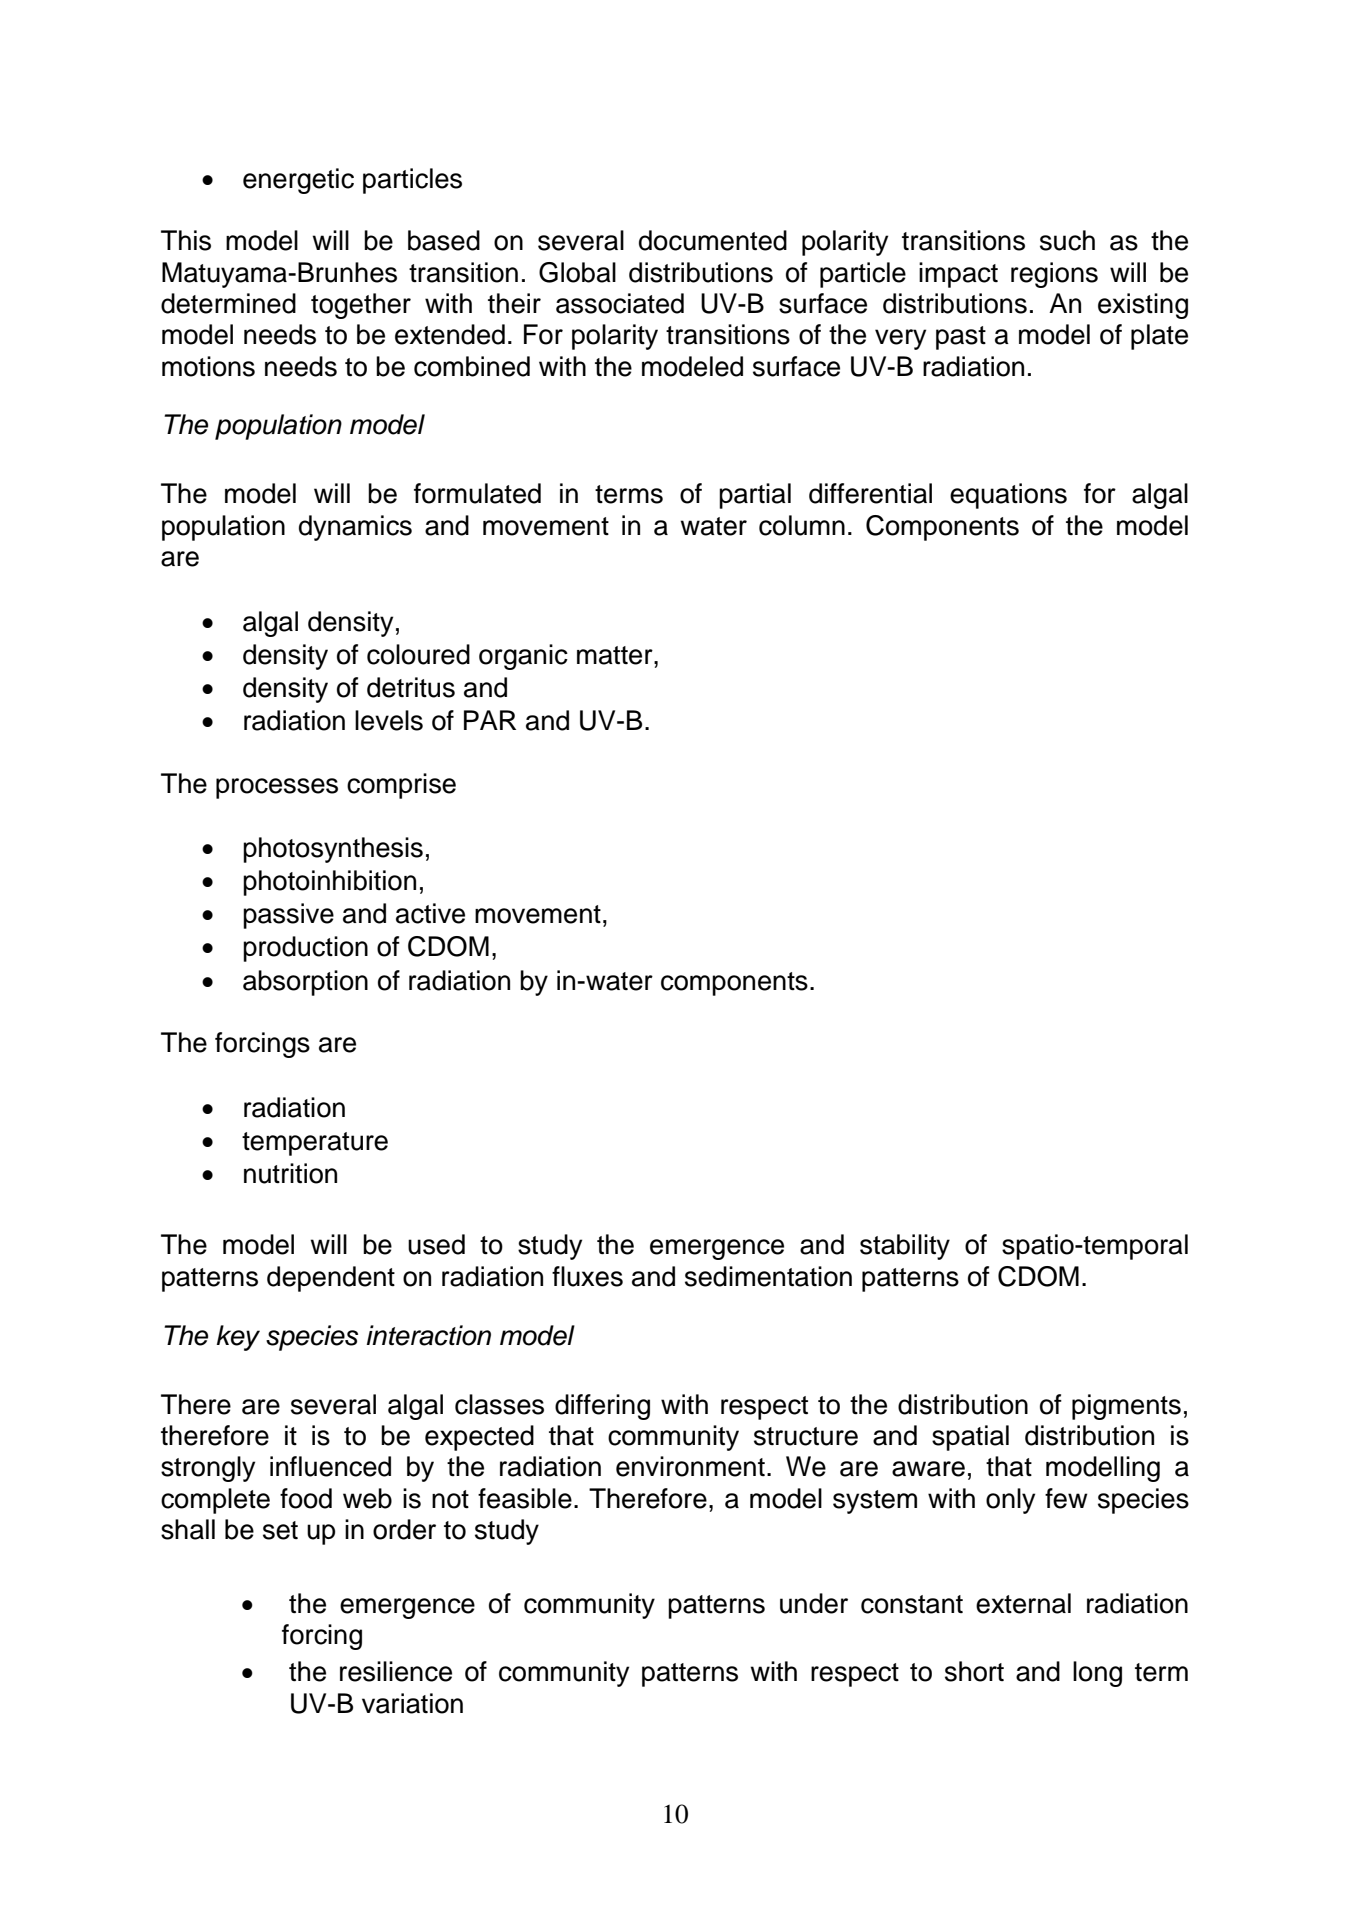  Describe the element at coordinates (298, 181) in the image. I see `energetic` at that location.
